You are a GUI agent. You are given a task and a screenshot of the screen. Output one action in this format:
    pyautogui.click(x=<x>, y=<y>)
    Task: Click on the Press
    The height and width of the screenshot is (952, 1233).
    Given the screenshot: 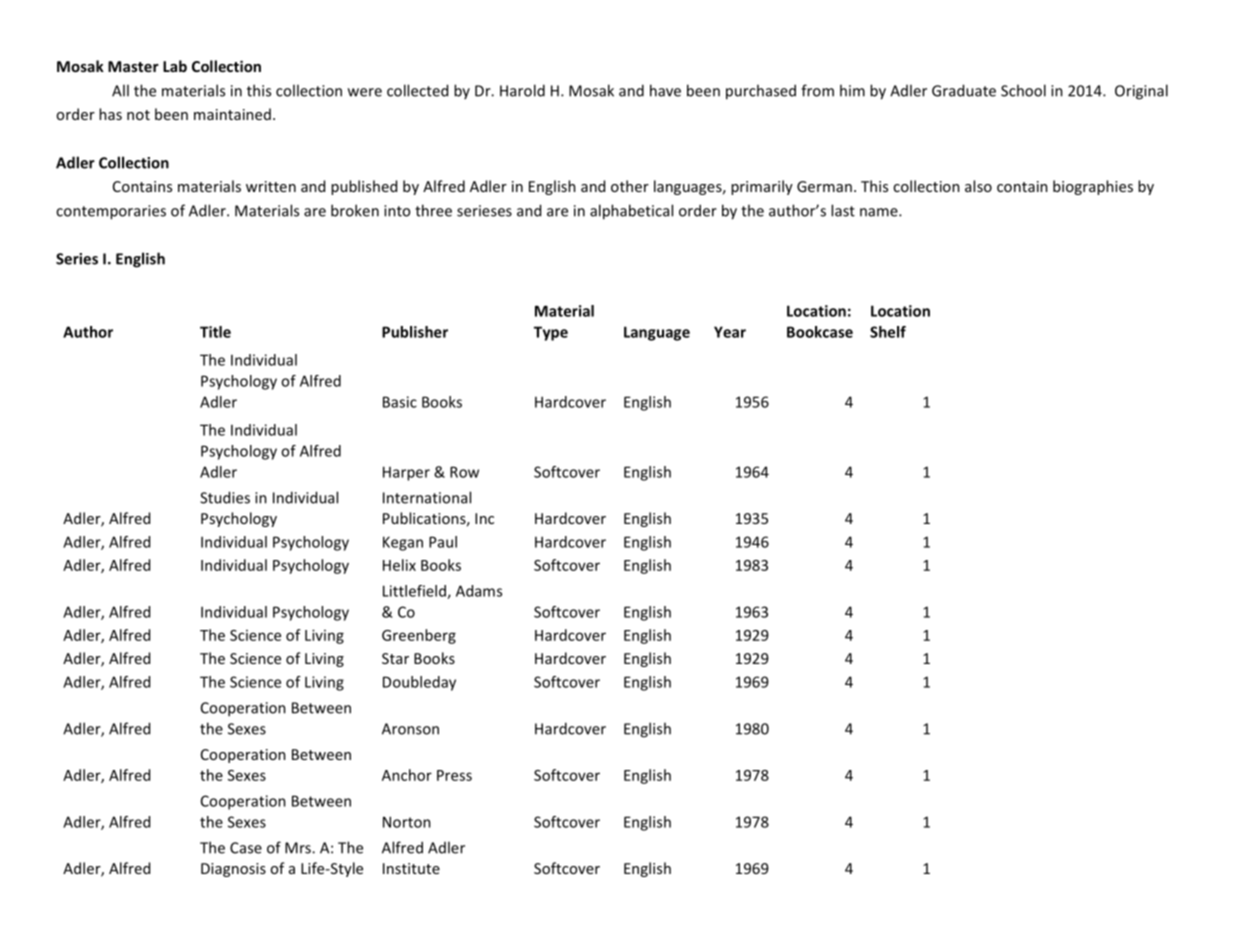 What is the action you would take?
    pyautogui.click(x=454, y=775)
